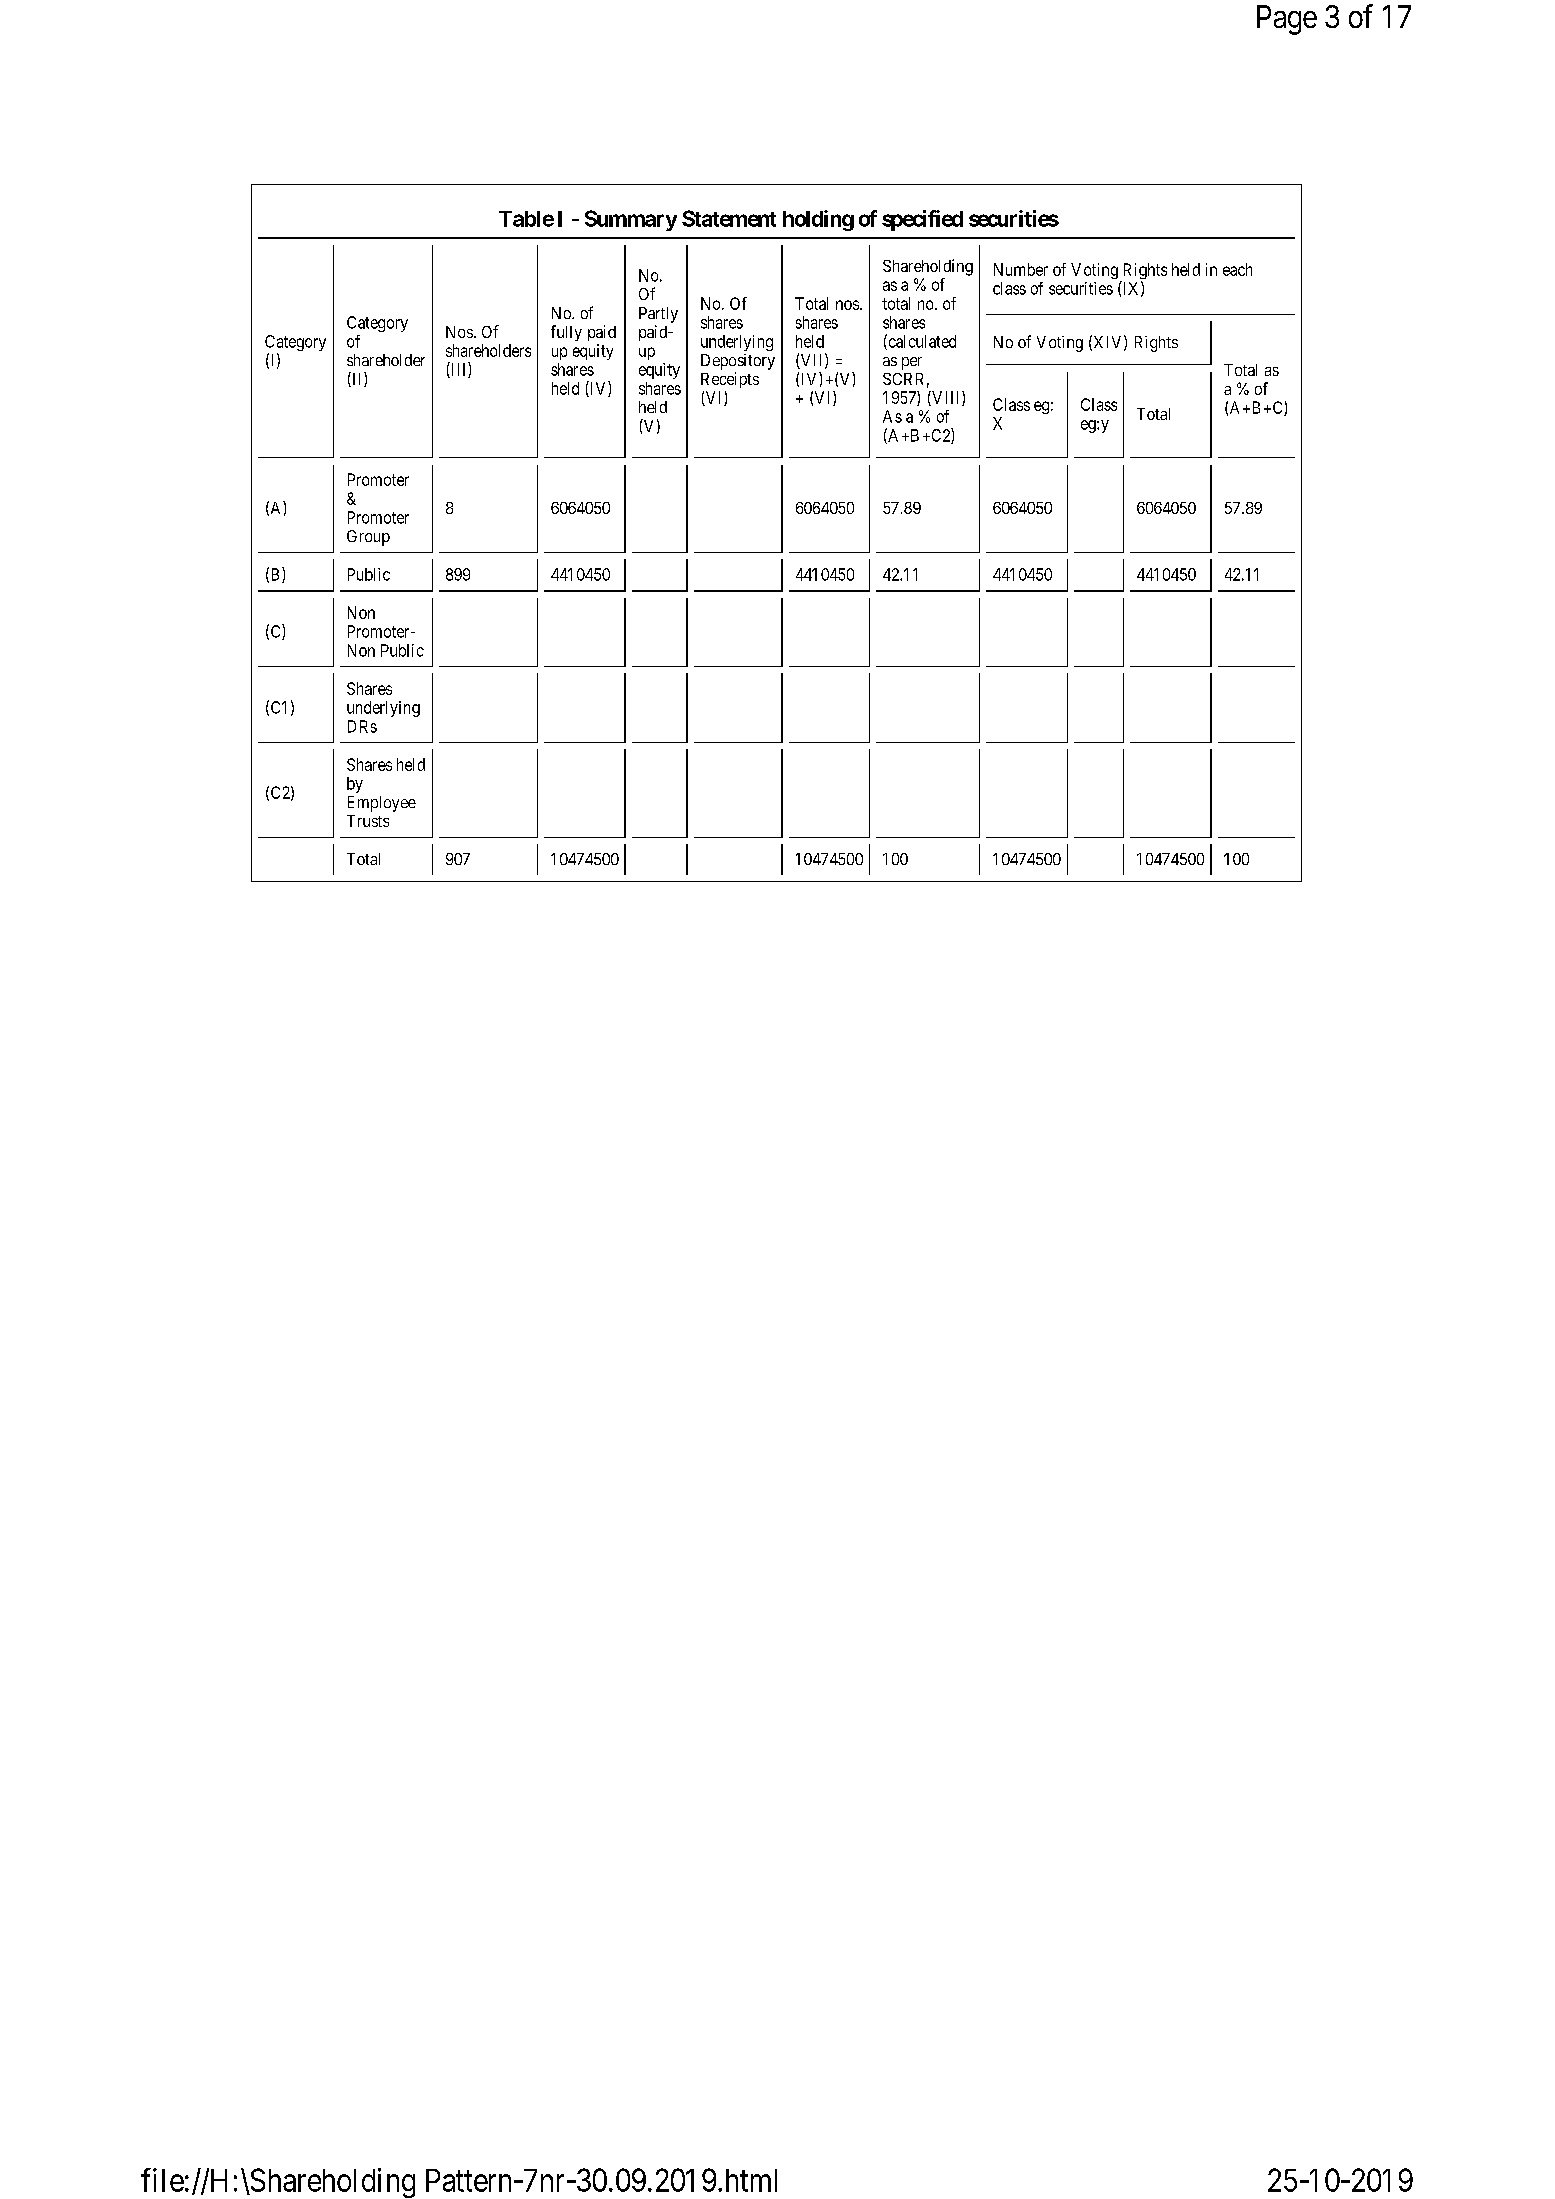  I want to click on Page, so click(1287, 20).
